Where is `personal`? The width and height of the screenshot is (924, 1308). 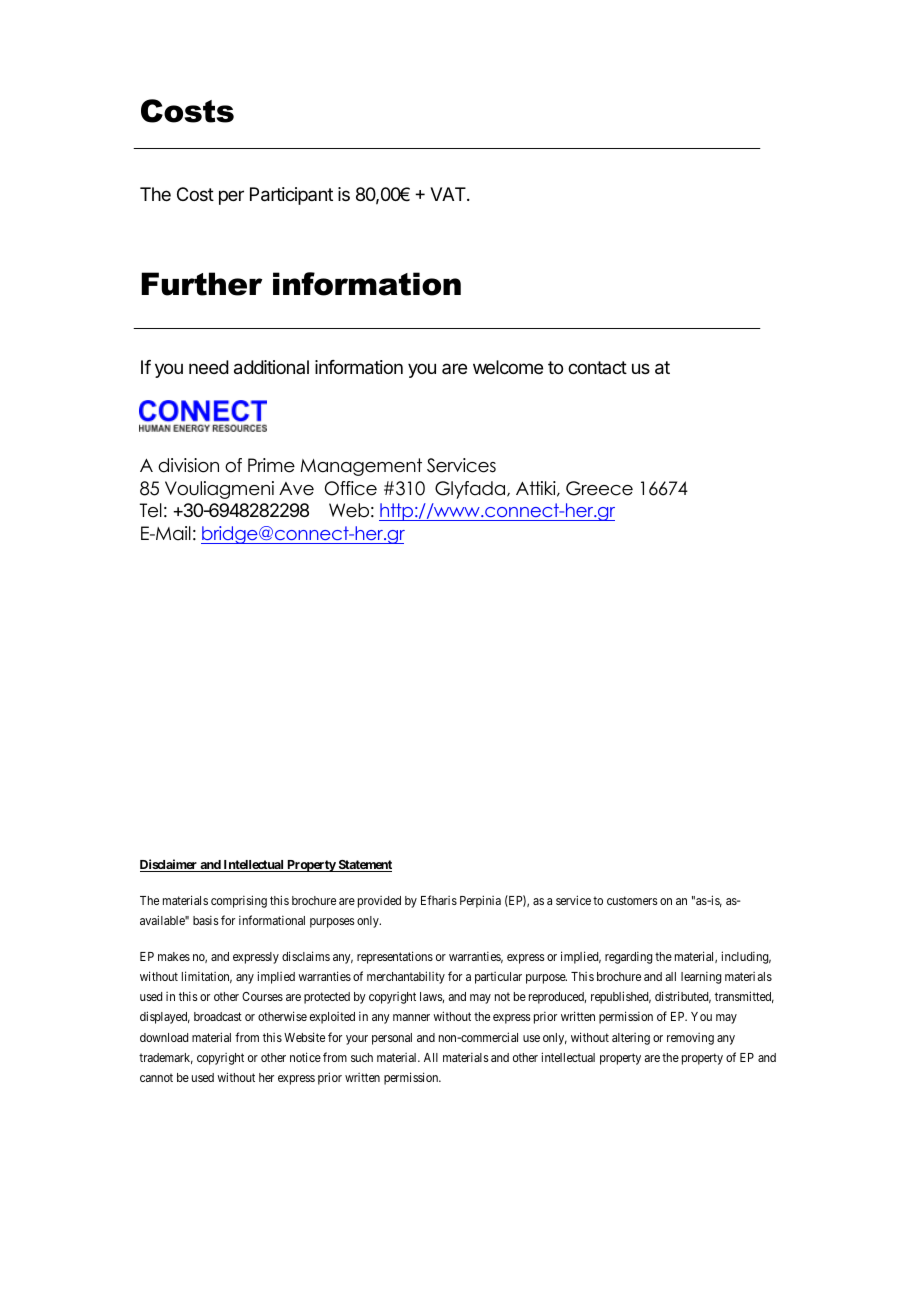
personal is located at coordinates (392, 1039).
